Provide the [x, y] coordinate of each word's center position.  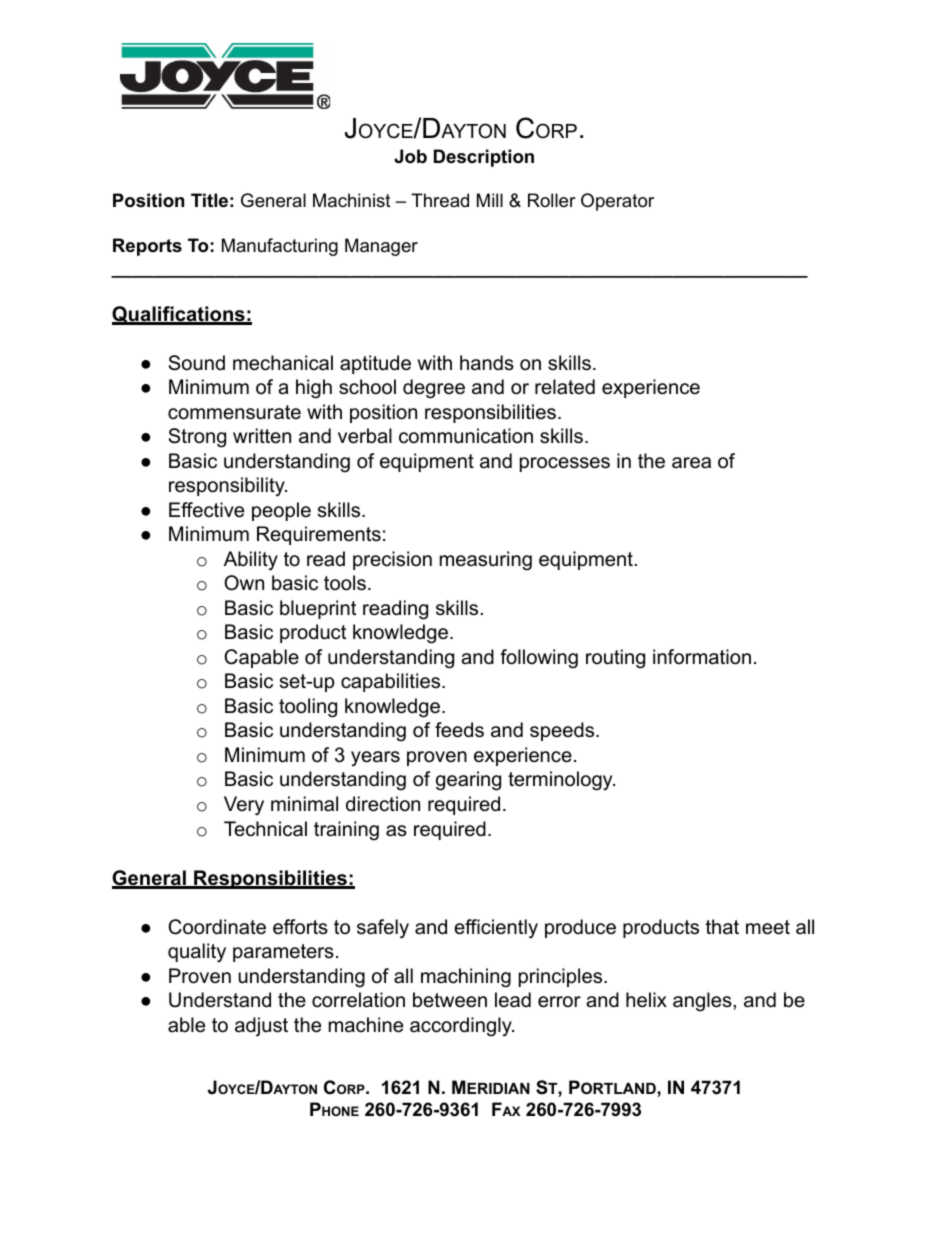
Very [244, 806]
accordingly [462, 1027]
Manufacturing [280, 247]
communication [466, 436]
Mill [490, 200]
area [691, 463]
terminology [561, 781]
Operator [617, 202]
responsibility [228, 487]
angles [703, 1002]
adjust [261, 1026]
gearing [468, 781]
